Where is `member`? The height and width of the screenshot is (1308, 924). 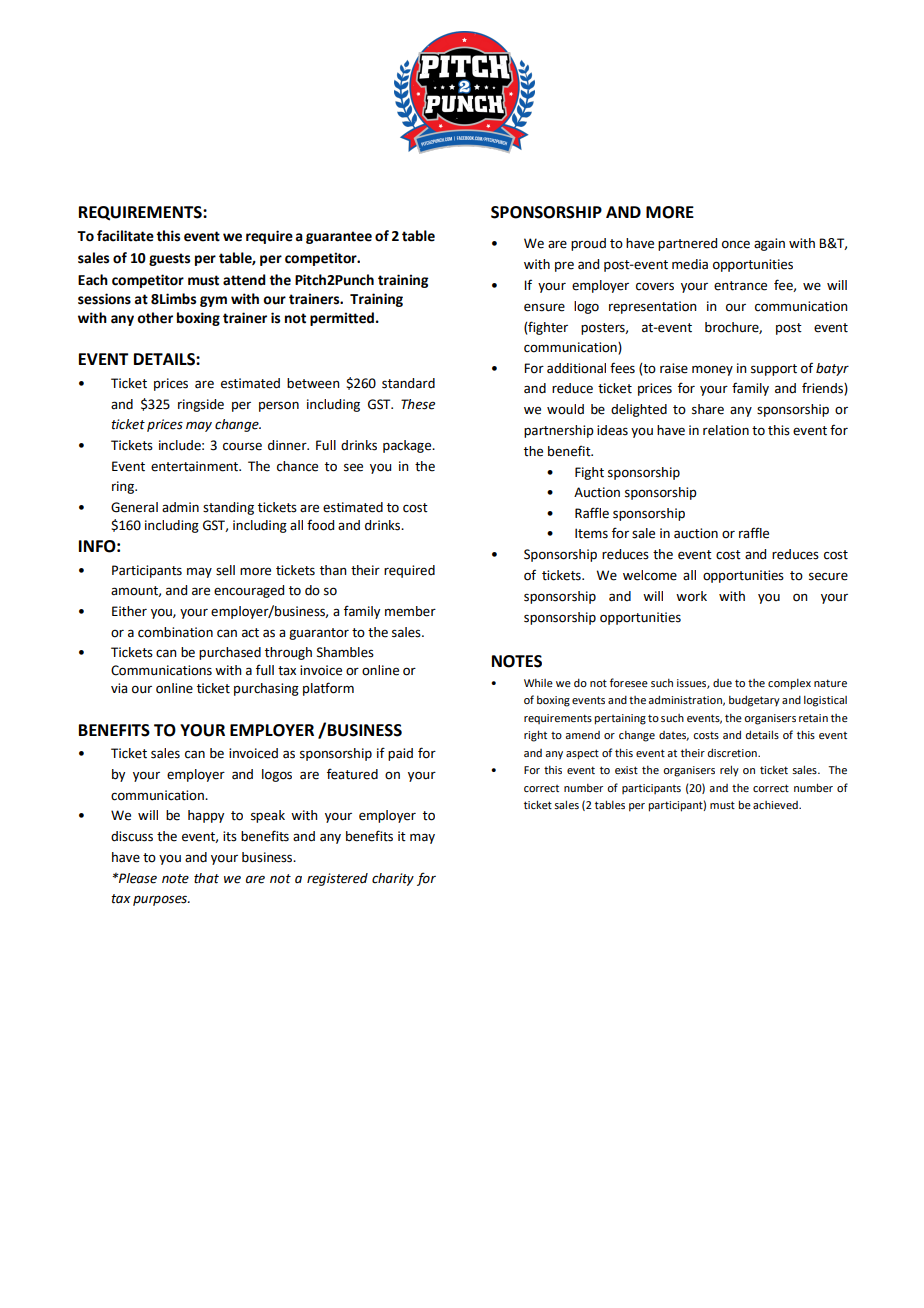
member is located at coordinates (410, 611).
